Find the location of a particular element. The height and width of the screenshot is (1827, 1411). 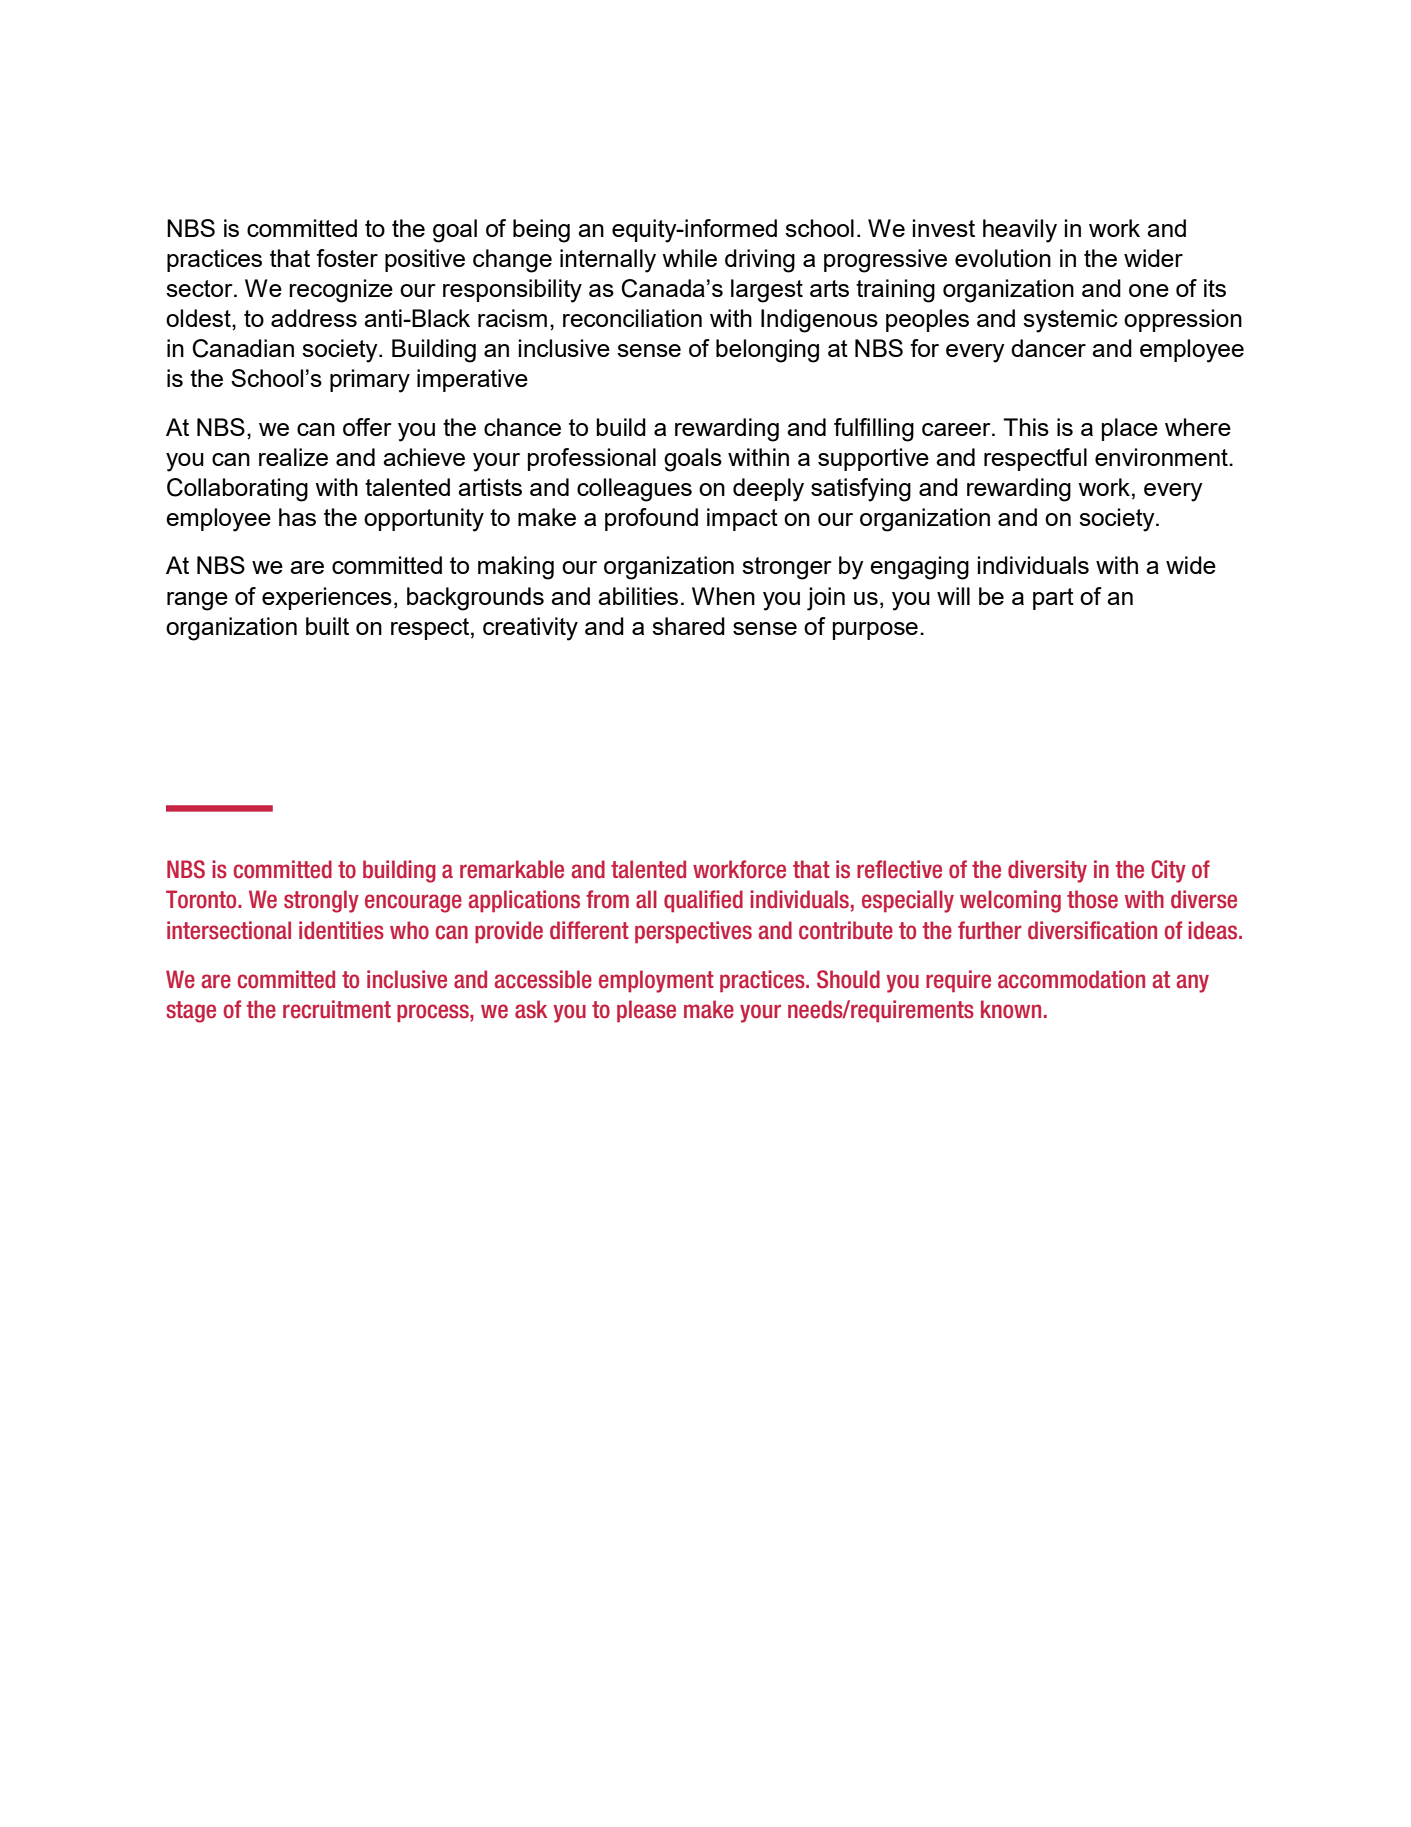

diversity is located at coordinates (1047, 871).
